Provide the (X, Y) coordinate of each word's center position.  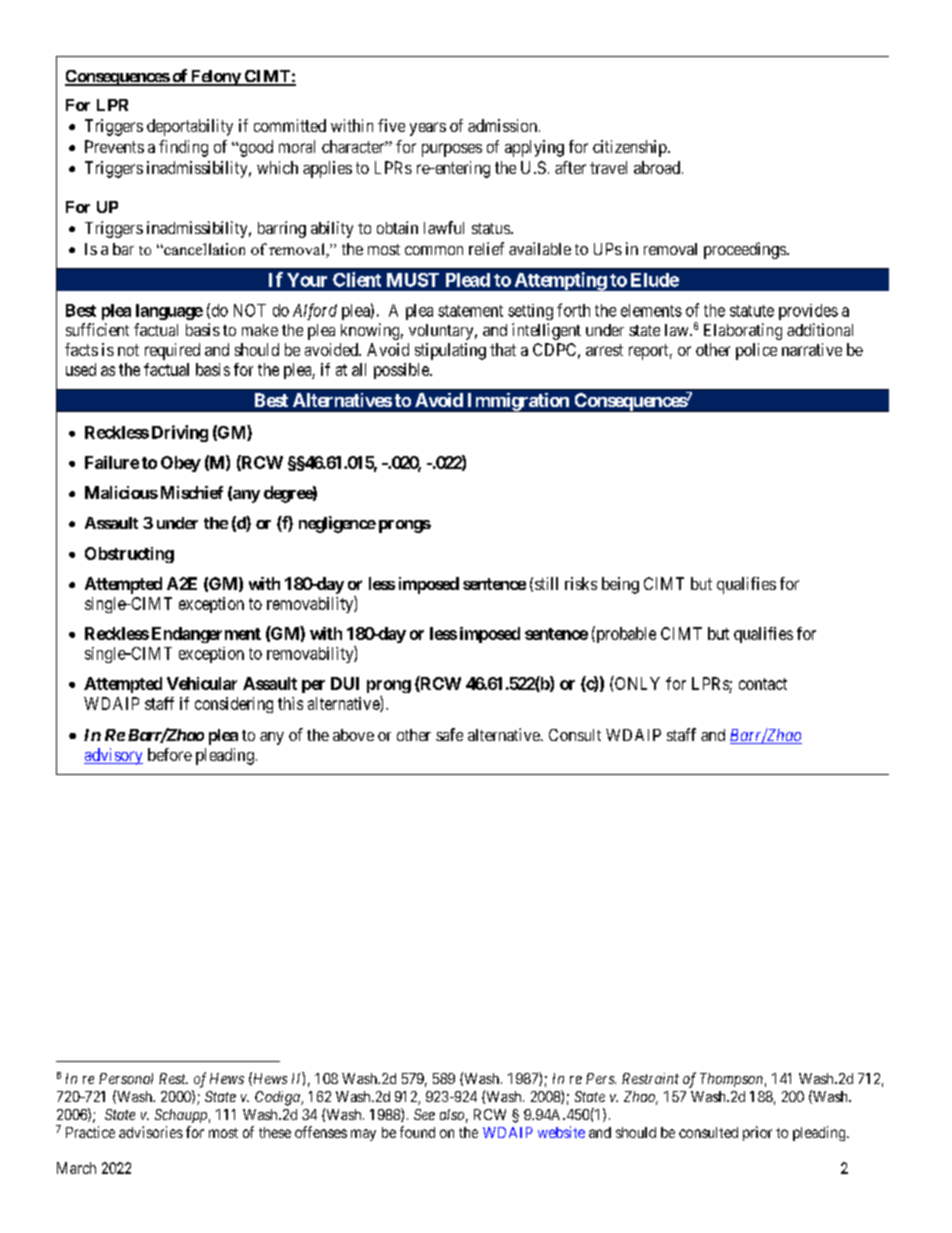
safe (449, 734)
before (170, 754)
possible (402, 371)
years (428, 129)
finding (183, 148)
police (756, 351)
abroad (657, 167)
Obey (181, 464)
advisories (151, 1132)
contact (763, 684)
